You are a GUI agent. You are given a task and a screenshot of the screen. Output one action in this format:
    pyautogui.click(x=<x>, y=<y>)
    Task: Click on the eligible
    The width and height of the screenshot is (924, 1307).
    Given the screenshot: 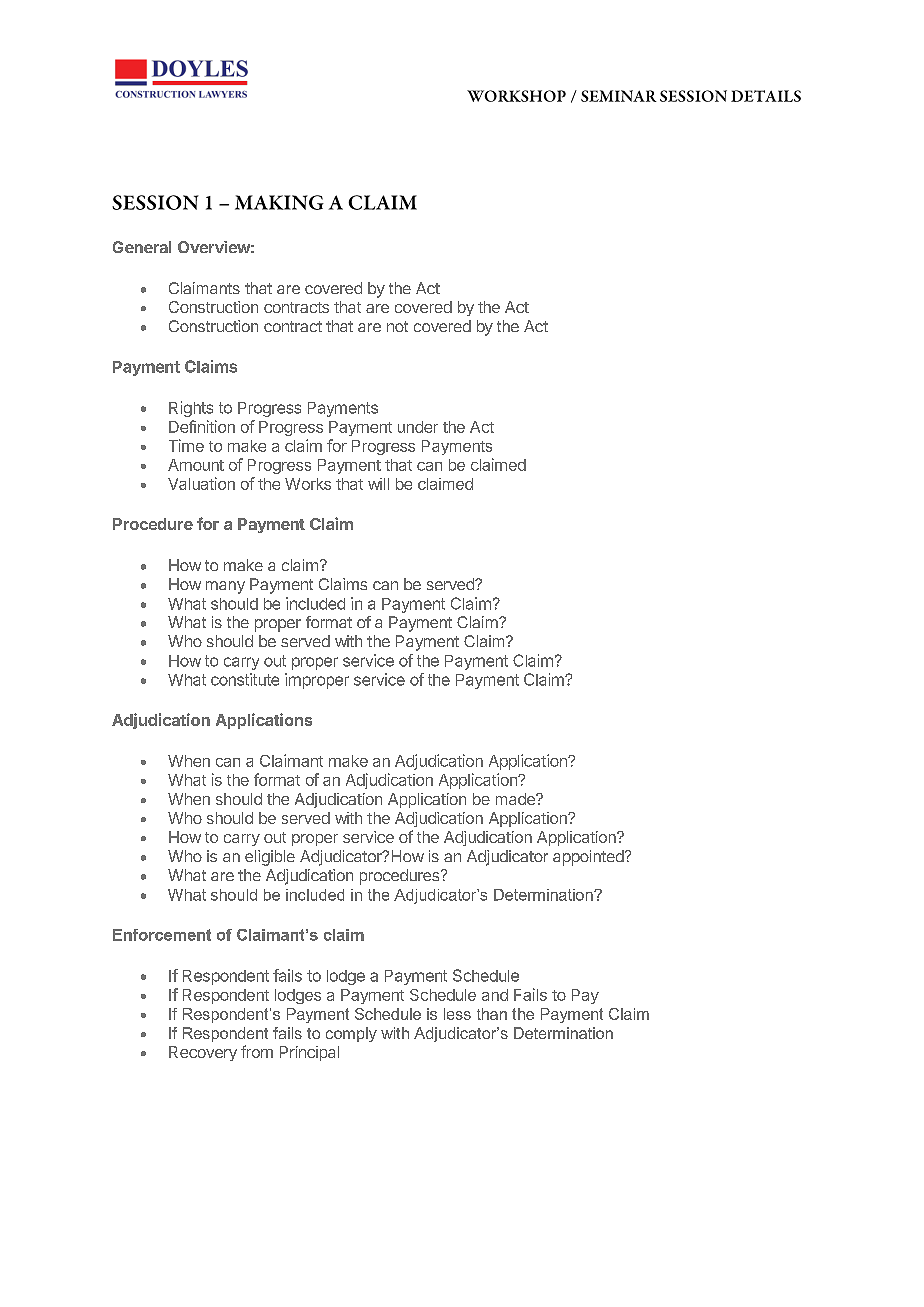 What is the action you would take?
    pyautogui.click(x=270, y=858)
